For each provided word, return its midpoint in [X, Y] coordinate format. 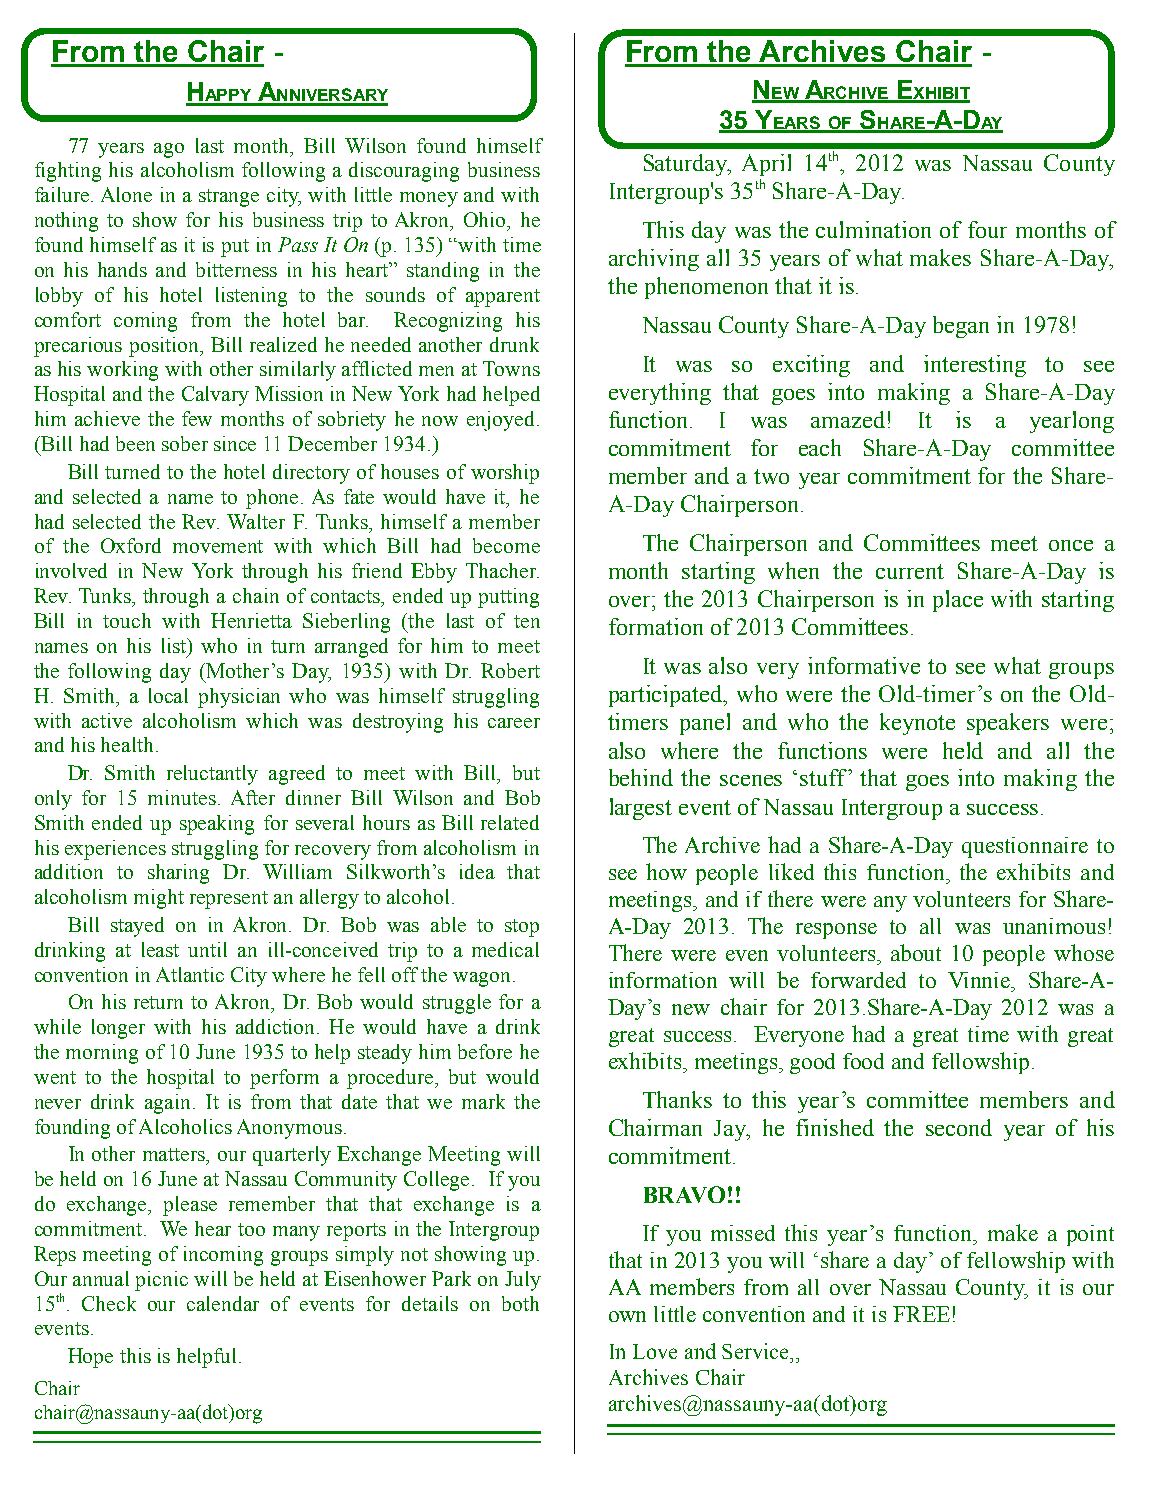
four [987, 229]
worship [505, 474]
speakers [1008, 724]
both [520, 1303]
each [820, 447]
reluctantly [212, 775]
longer [118, 1029]
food [863, 1061]
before [485, 1051]
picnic [161, 1281]
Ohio [486, 219]
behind [641, 777]
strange [229, 198]
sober [185, 443]
